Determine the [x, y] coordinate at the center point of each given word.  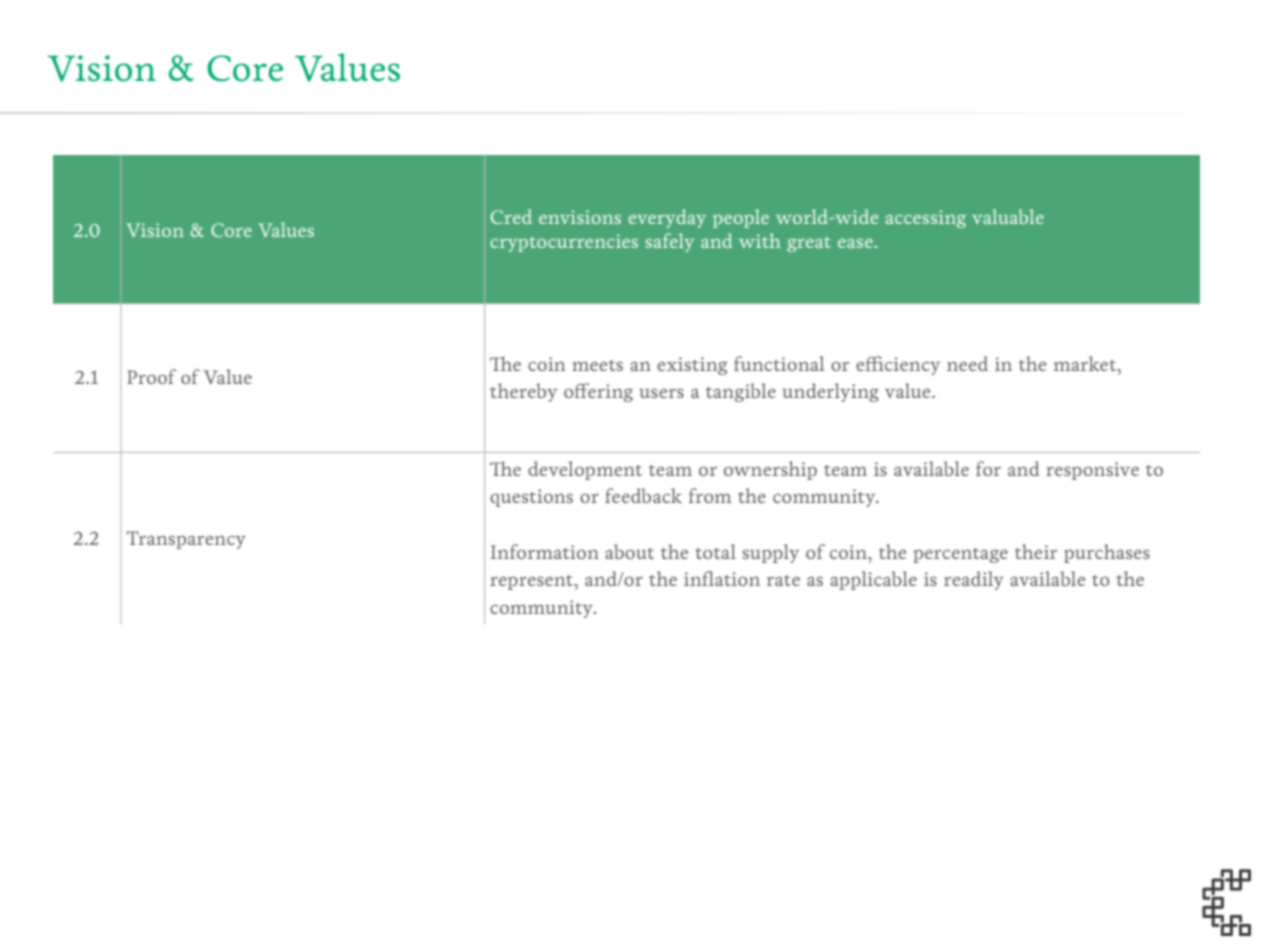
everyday [667, 218]
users [661, 393]
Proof [152, 376]
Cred [511, 216]
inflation [722, 578]
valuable [1008, 216]
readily [974, 580]
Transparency [186, 540]
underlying [830, 392]
